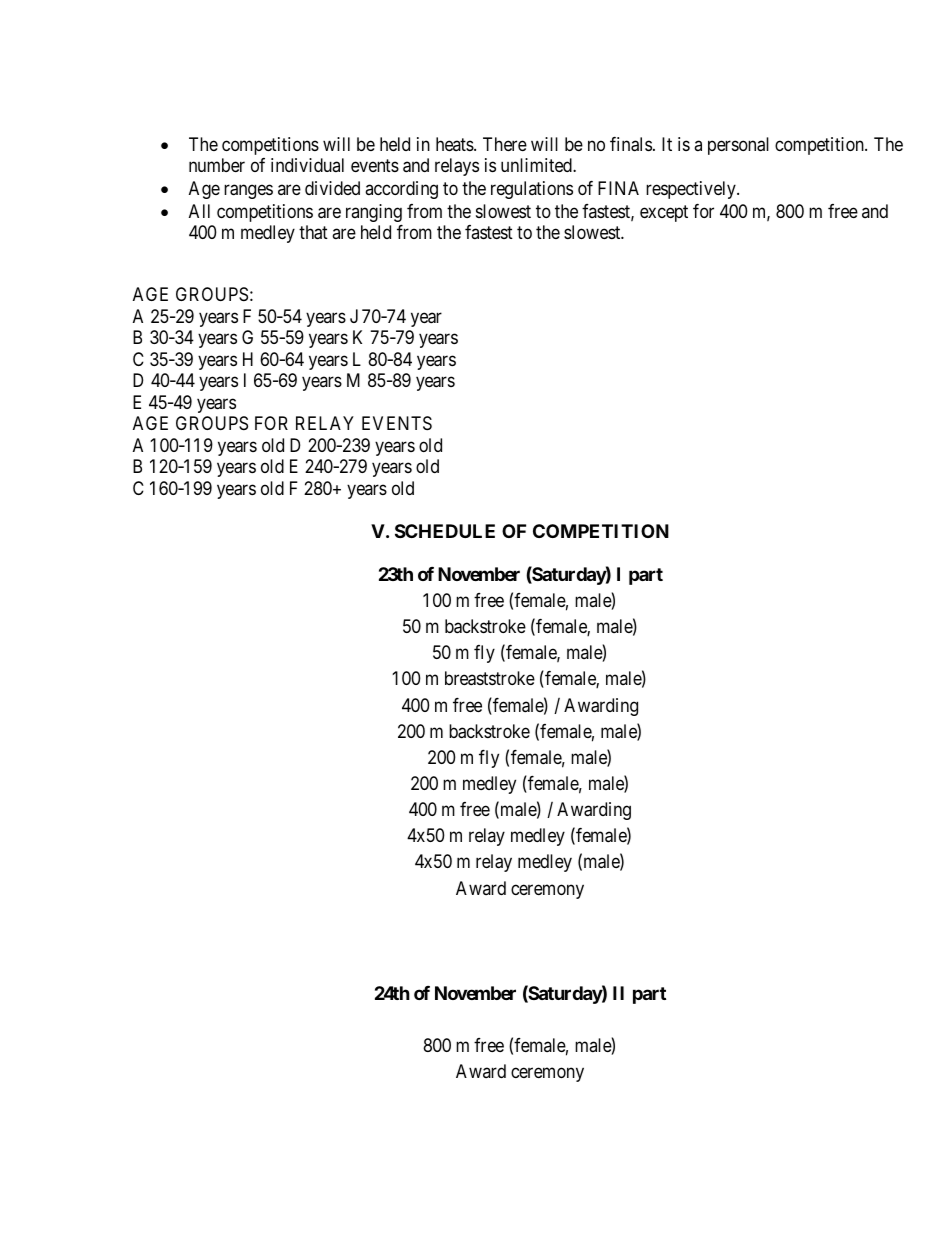 The width and height of the document is (952, 1233). Describe the element at coordinates (692, 190) in the document. I see `respectively` at that location.
